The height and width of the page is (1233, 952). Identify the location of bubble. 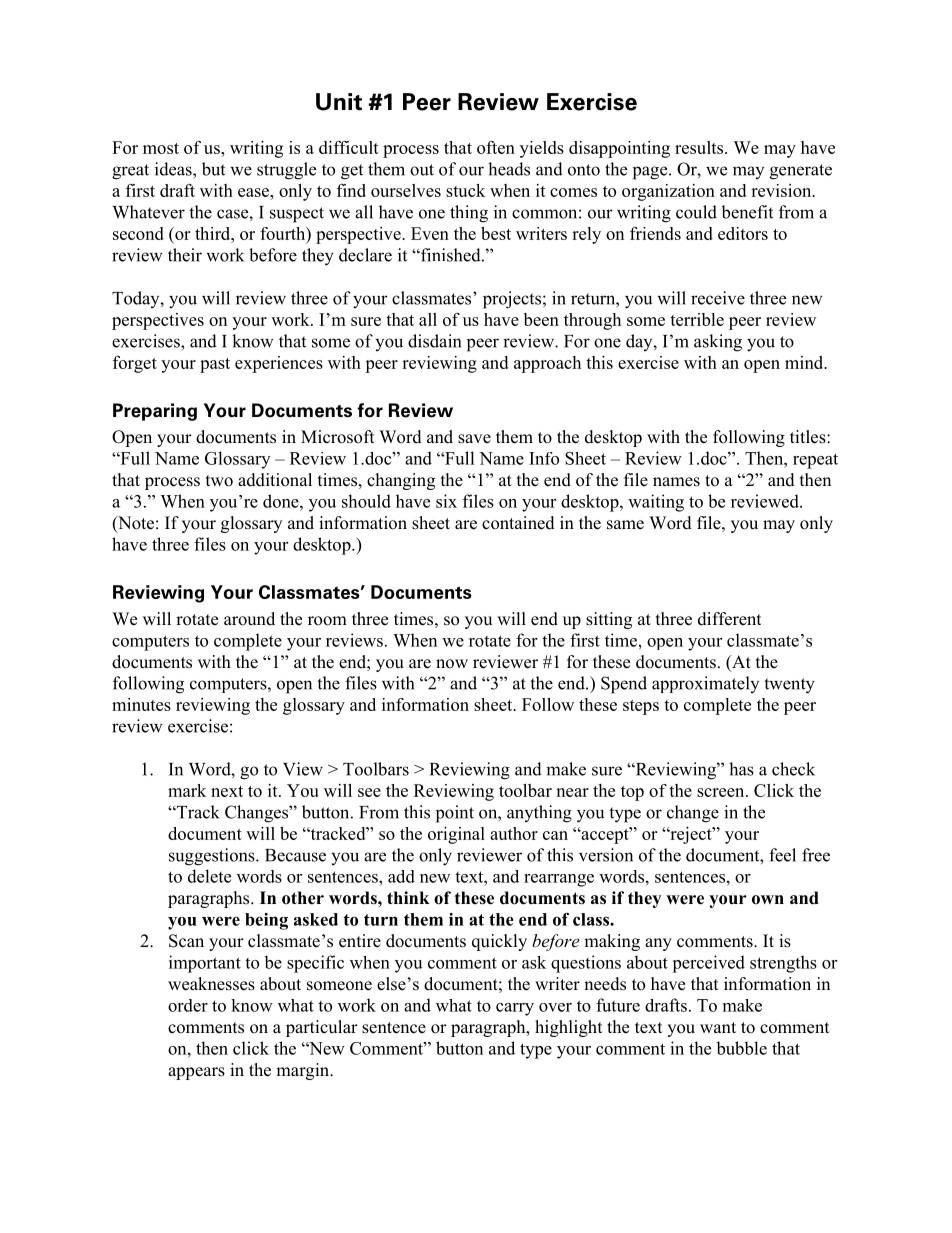
(741, 1048).
